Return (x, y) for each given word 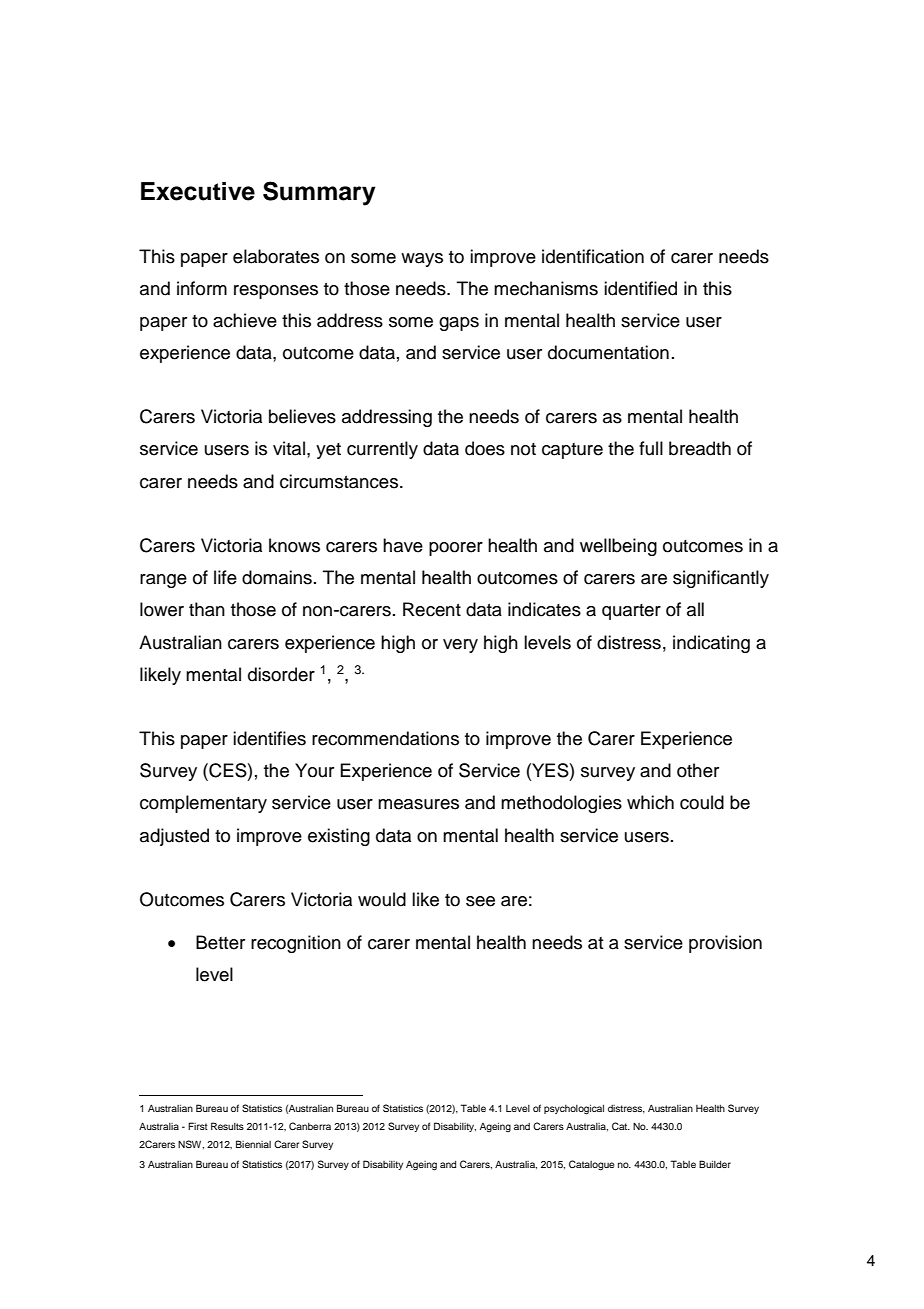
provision (725, 944)
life (225, 577)
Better (220, 942)
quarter (631, 612)
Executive (198, 191)
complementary (203, 804)
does (485, 448)
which (650, 802)
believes (302, 416)
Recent (432, 609)
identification (593, 256)
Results (227, 1126)
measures (418, 804)
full (651, 448)
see (480, 901)
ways (422, 260)
